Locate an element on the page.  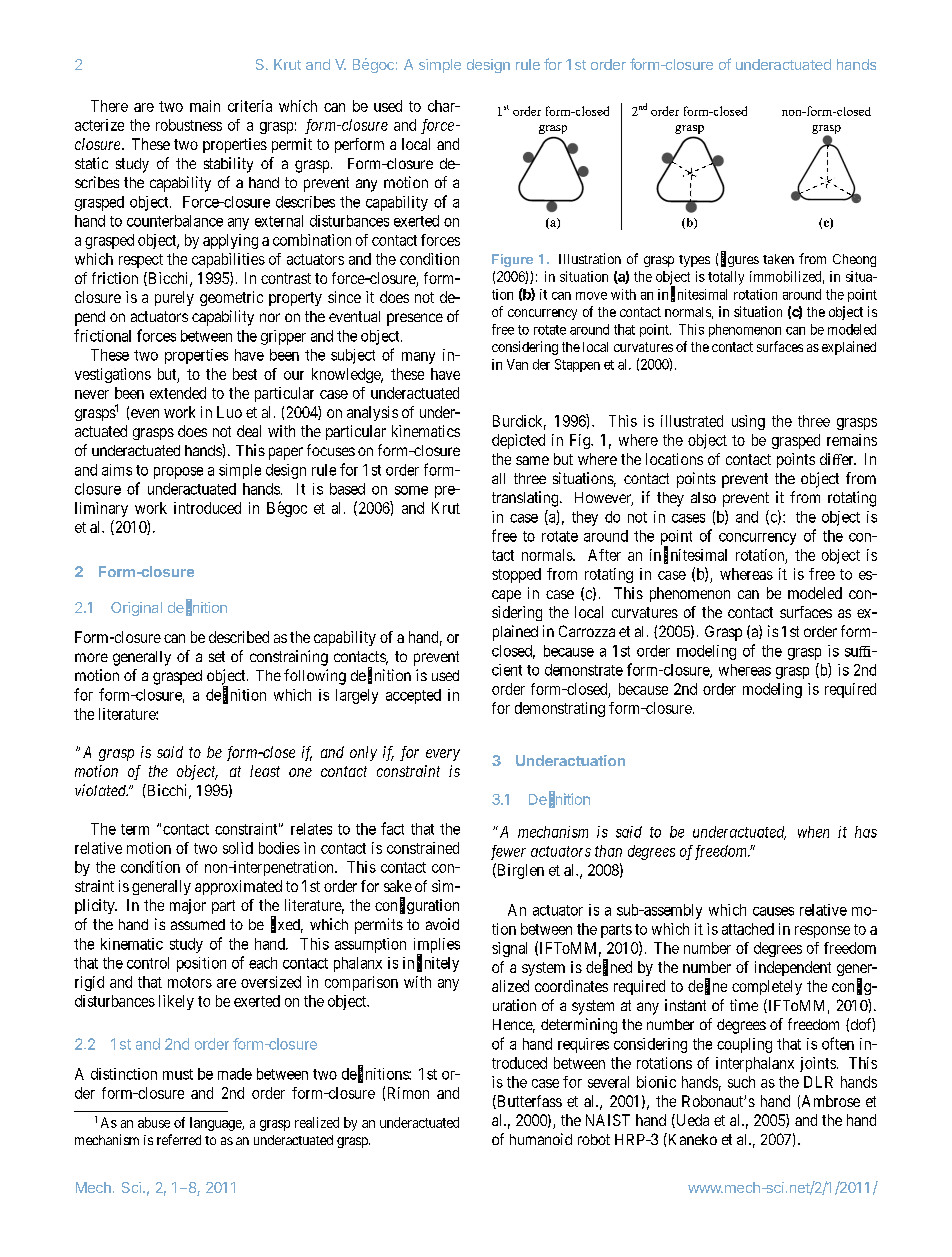
After is located at coordinates (604, 555).
